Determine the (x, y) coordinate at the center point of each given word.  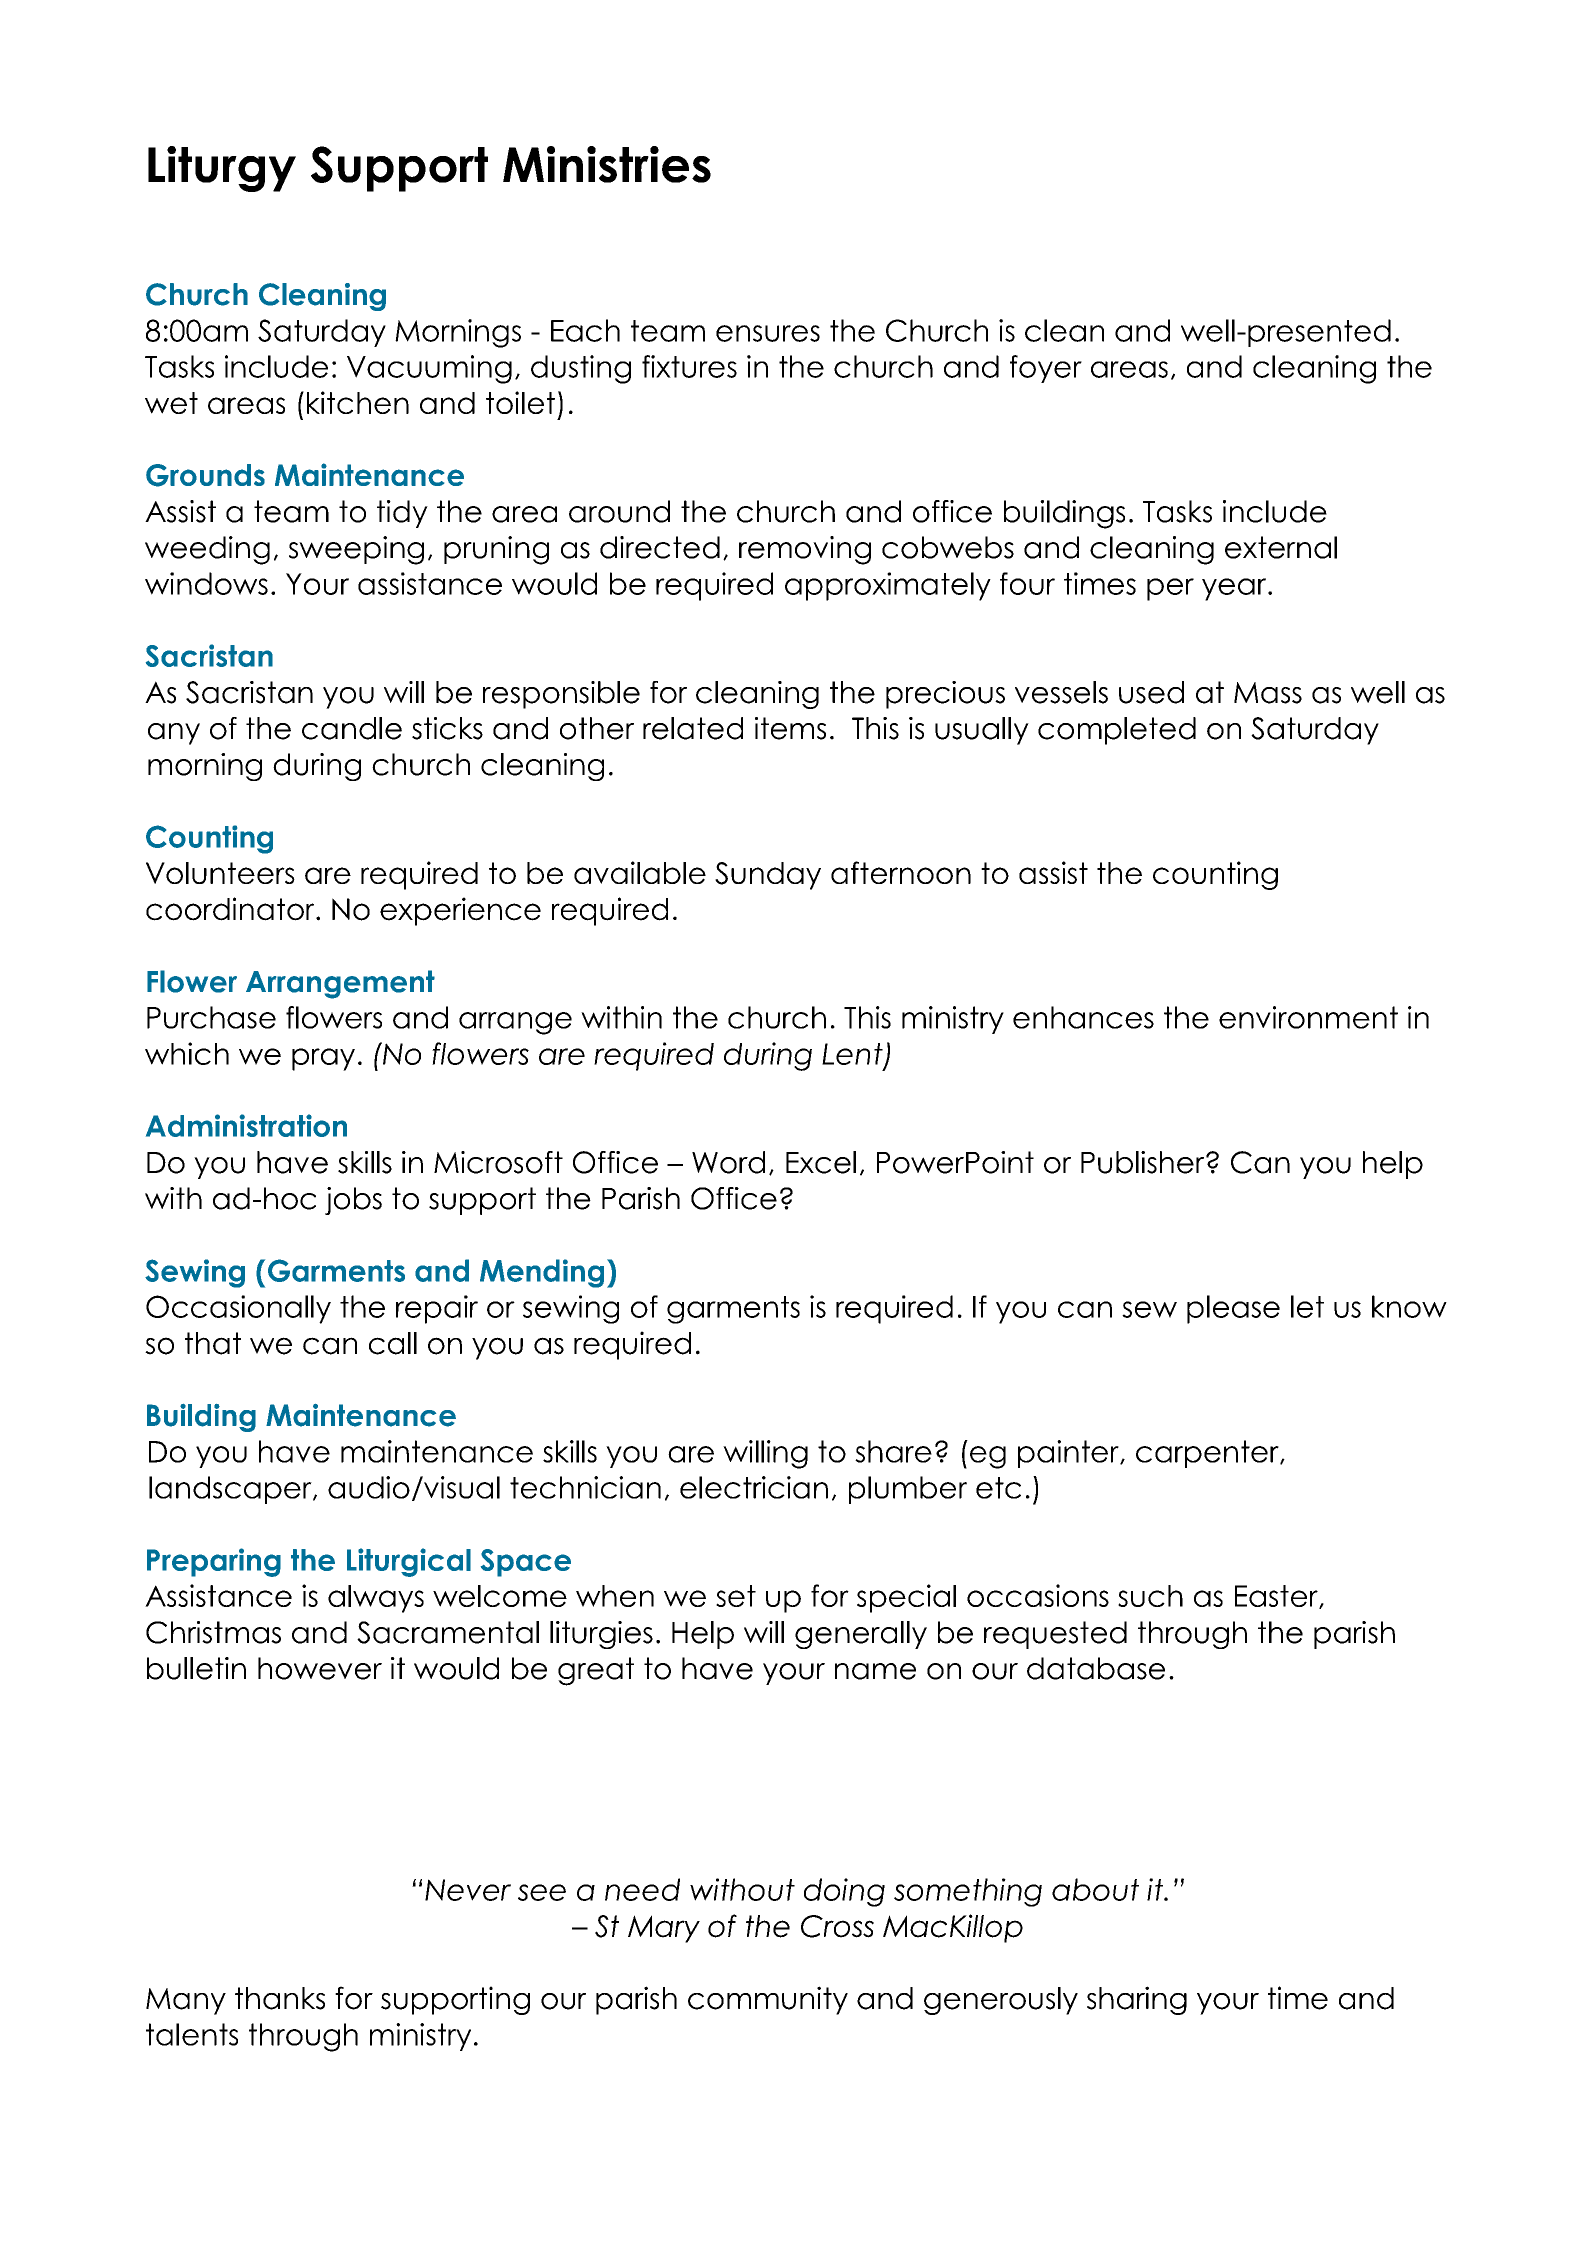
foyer (1046, 369)
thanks (280, 1998)
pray (323, 1059)
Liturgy (222, 169)
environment (1308, 1017)
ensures (768, 333)
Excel (821, 1162)
